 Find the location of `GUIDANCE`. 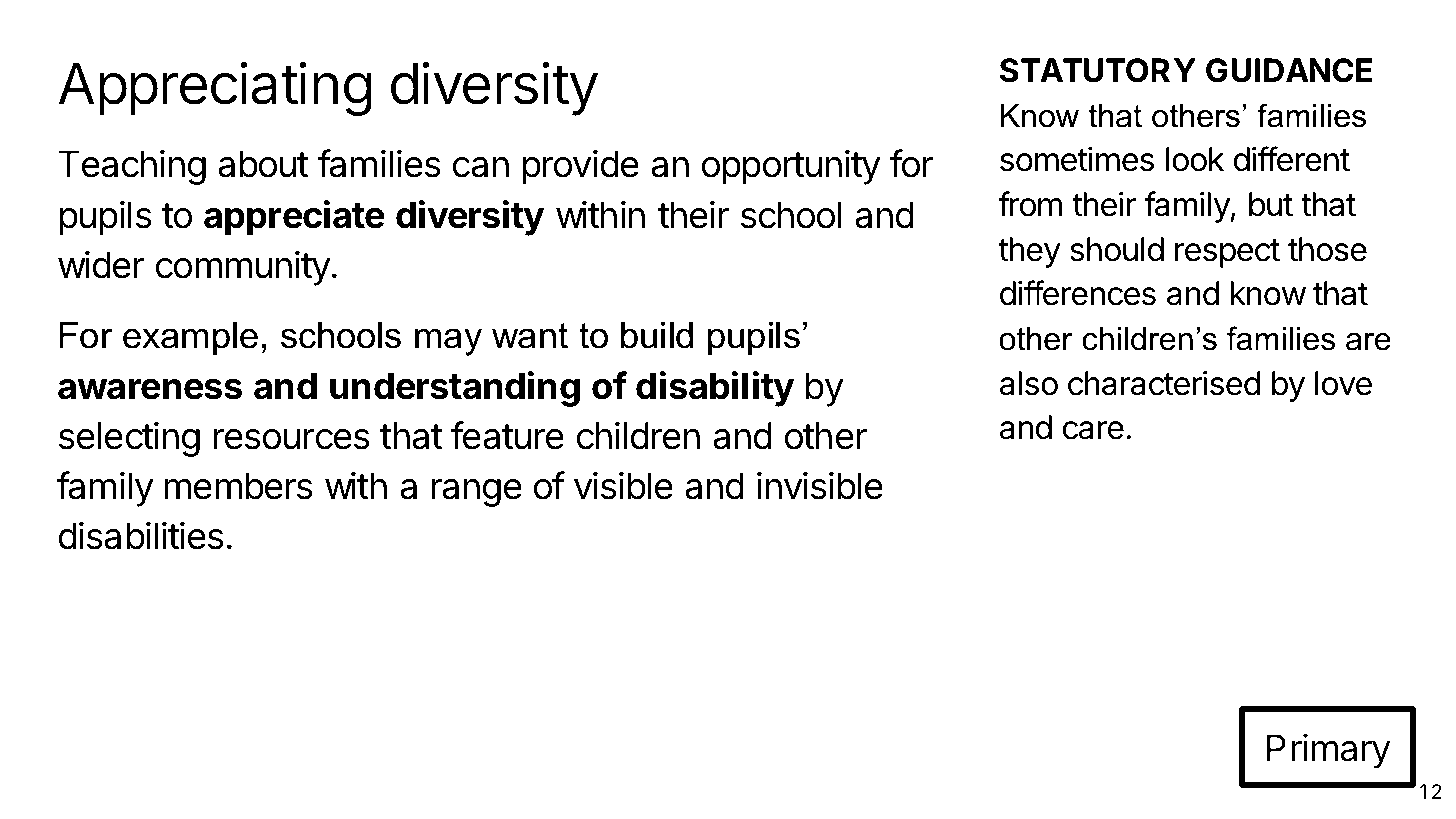

GUIDANCE is located at coordinates (1289, 70).
